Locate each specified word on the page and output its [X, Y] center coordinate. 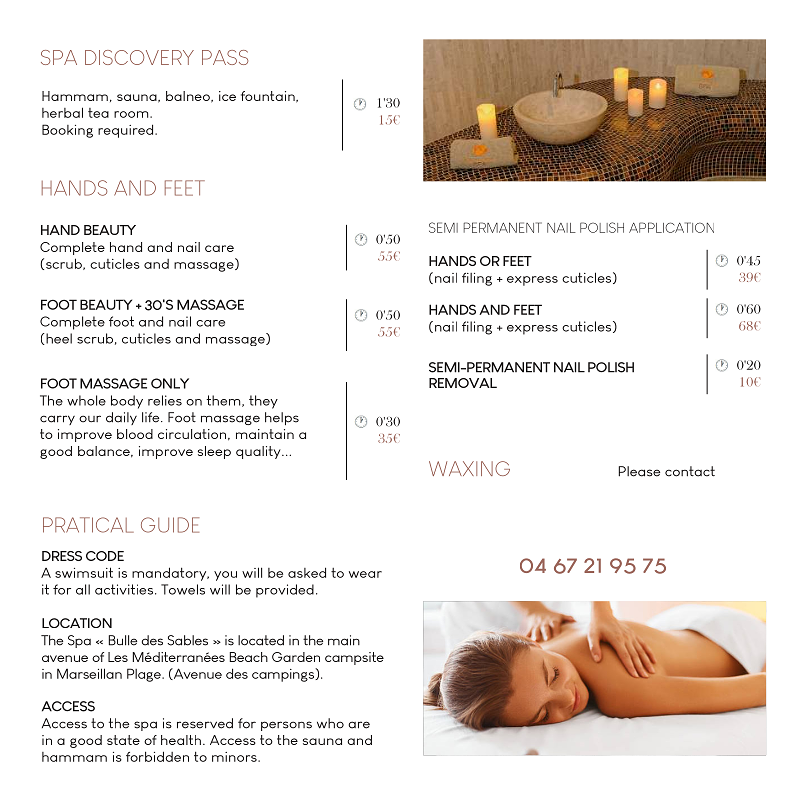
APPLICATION [671, 227]
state [123, 740]
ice [227, 96]
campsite [354, 658]
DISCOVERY [139, 57]
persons [286, 726]
